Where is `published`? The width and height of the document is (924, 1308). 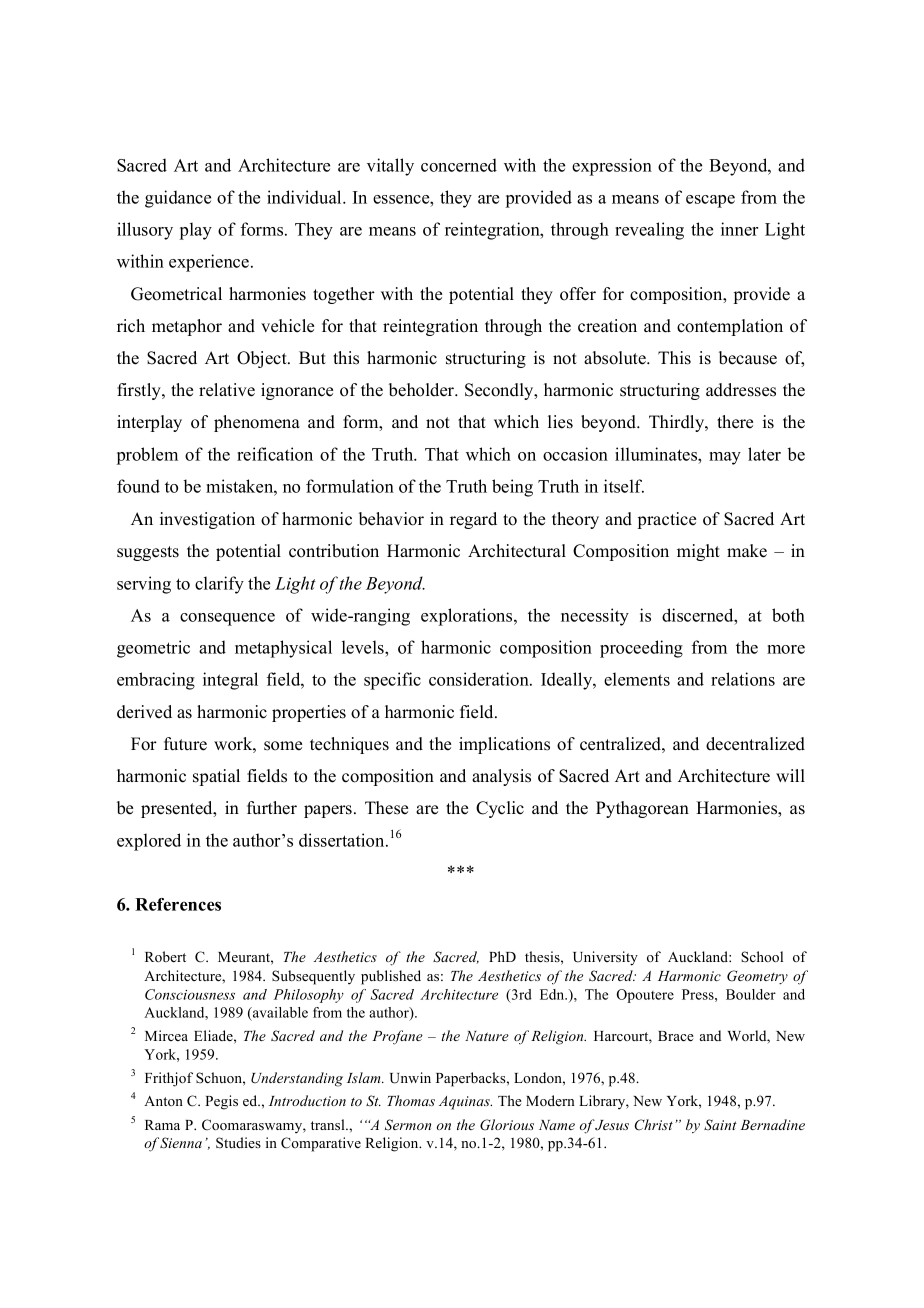
published is located at coordinates (391, 977).
